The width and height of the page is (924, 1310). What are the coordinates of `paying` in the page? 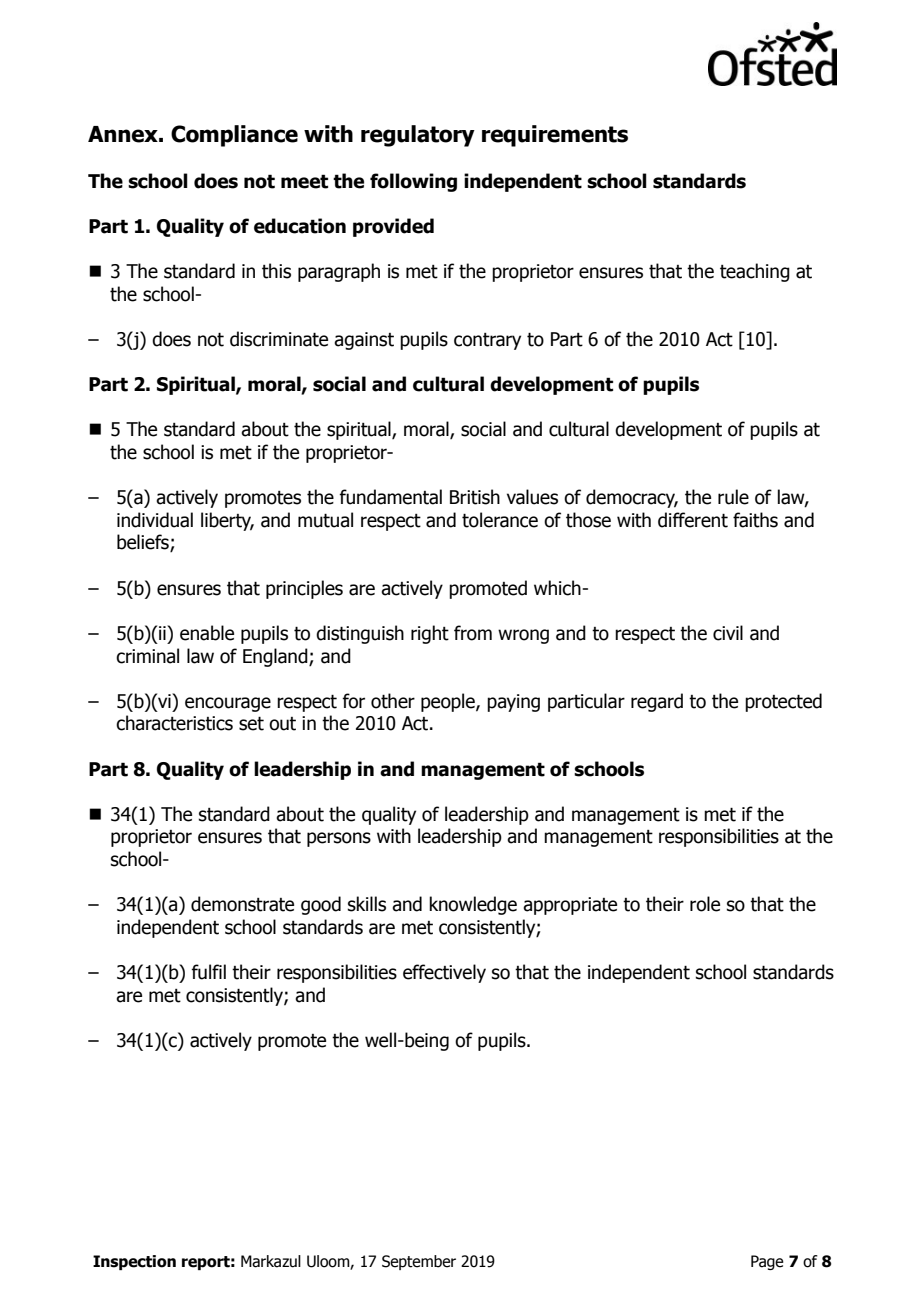 It's located at (513, 703).
